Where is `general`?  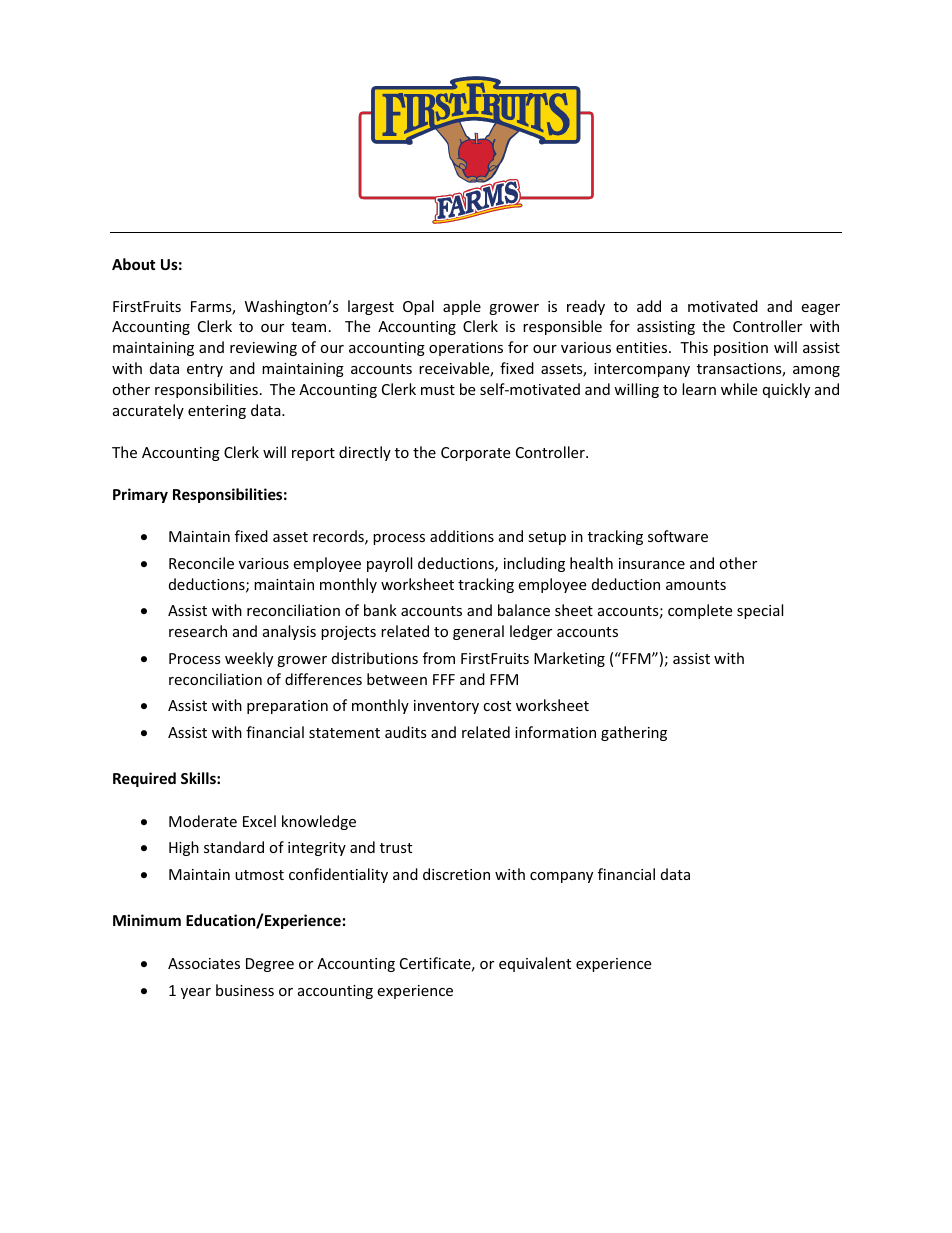
general is located at coordinates (478, 632).
